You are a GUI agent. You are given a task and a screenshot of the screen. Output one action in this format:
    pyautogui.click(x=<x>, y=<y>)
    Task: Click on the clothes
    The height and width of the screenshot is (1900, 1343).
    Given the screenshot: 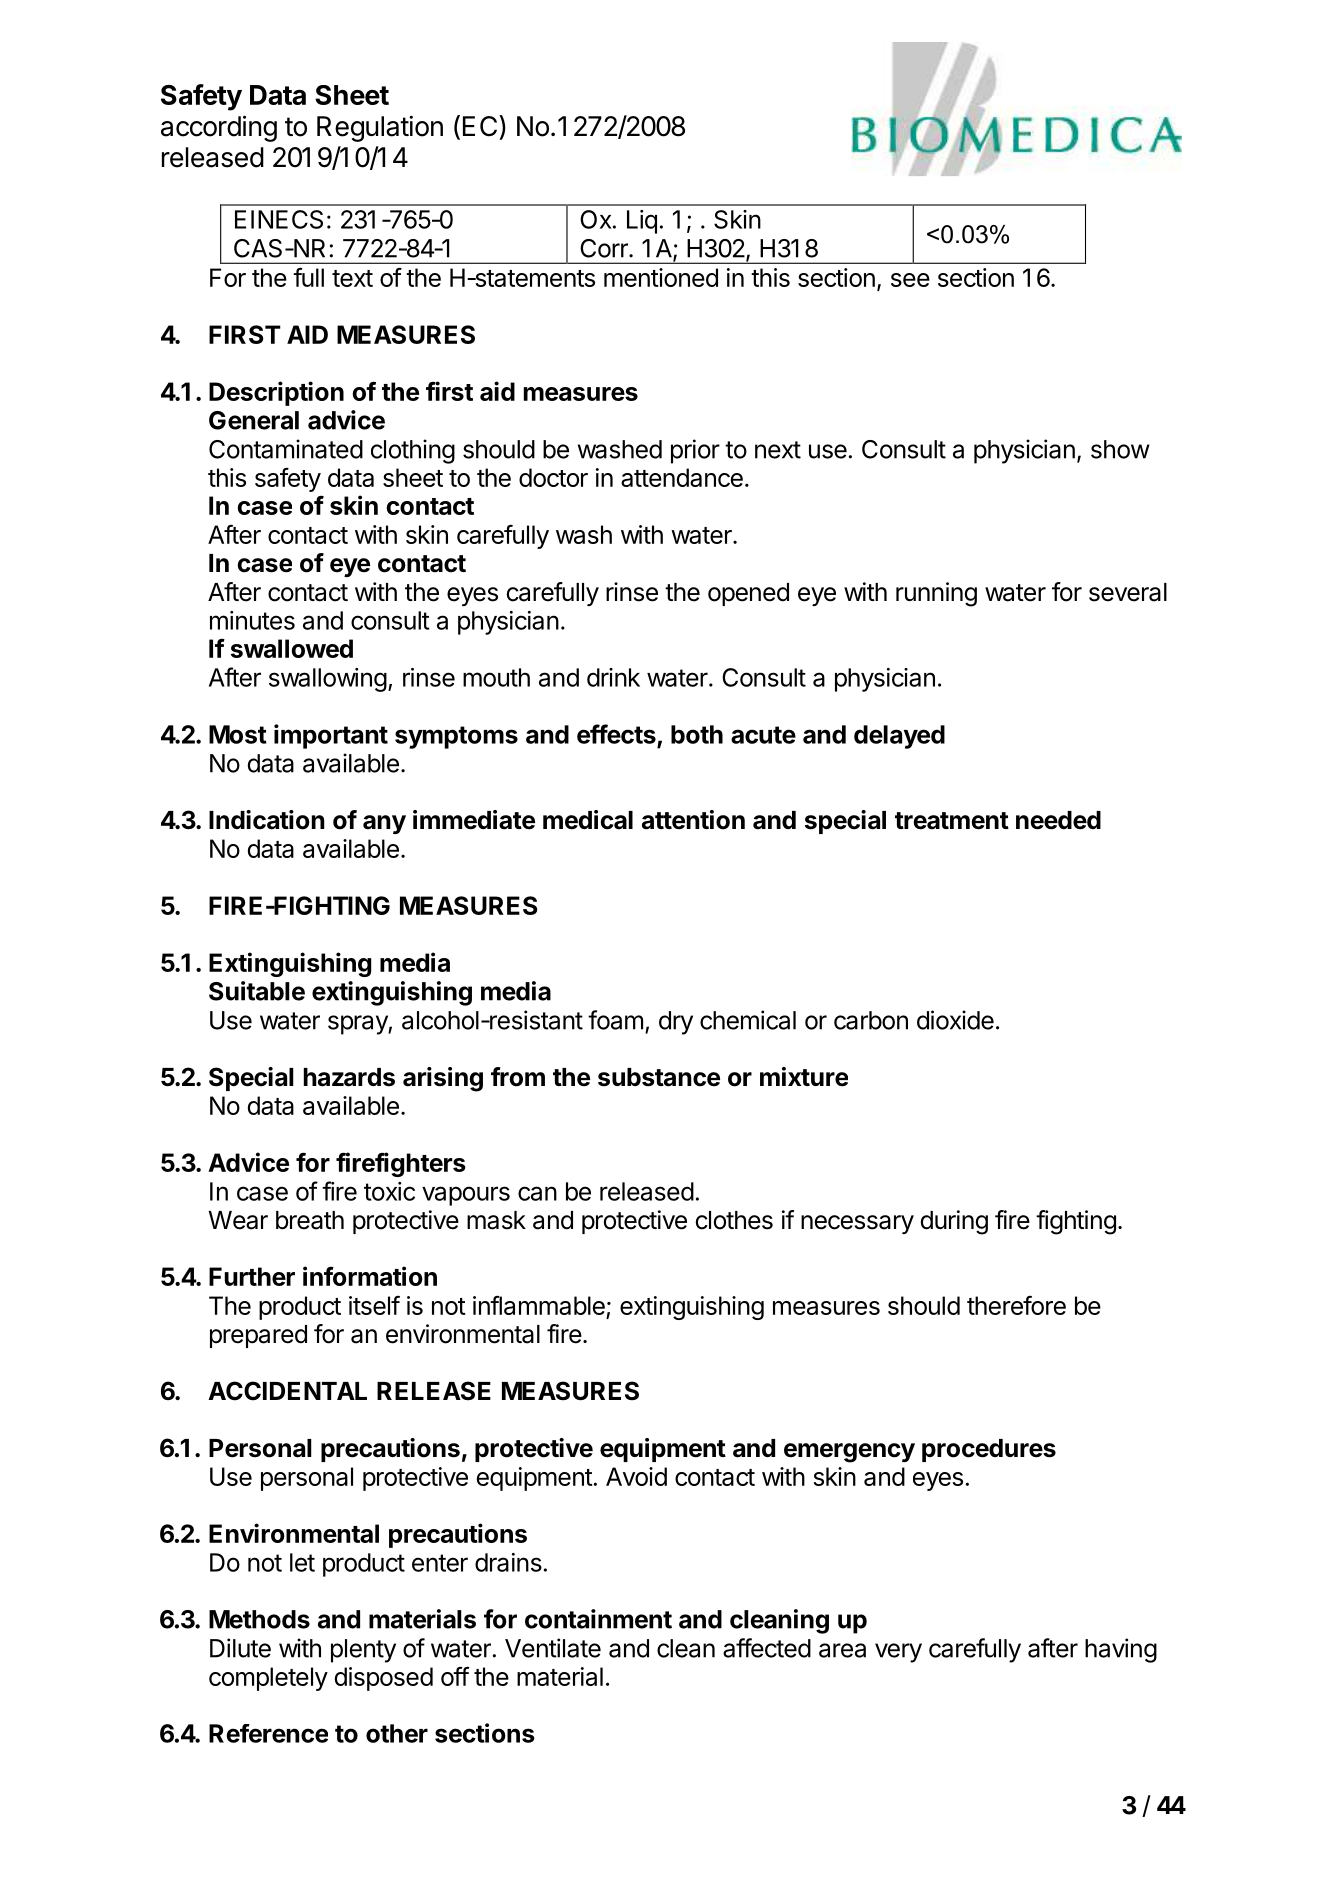 What is the action you would take?
    pyautogui.click(x=734, y=1220)
